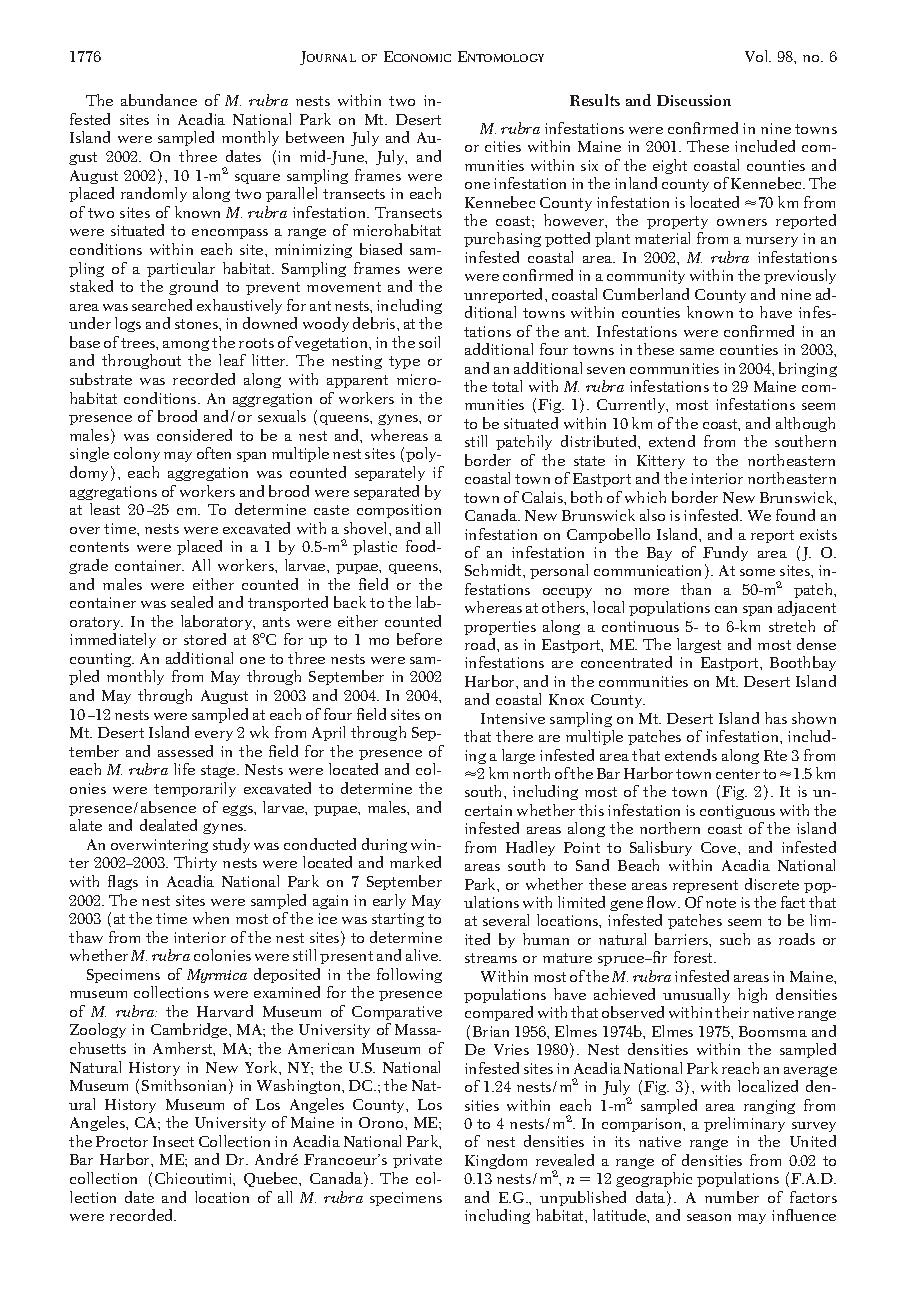  What do you see at coordinates (697, 351) in the image?
I see `same` at bounding box center [697, 351].
